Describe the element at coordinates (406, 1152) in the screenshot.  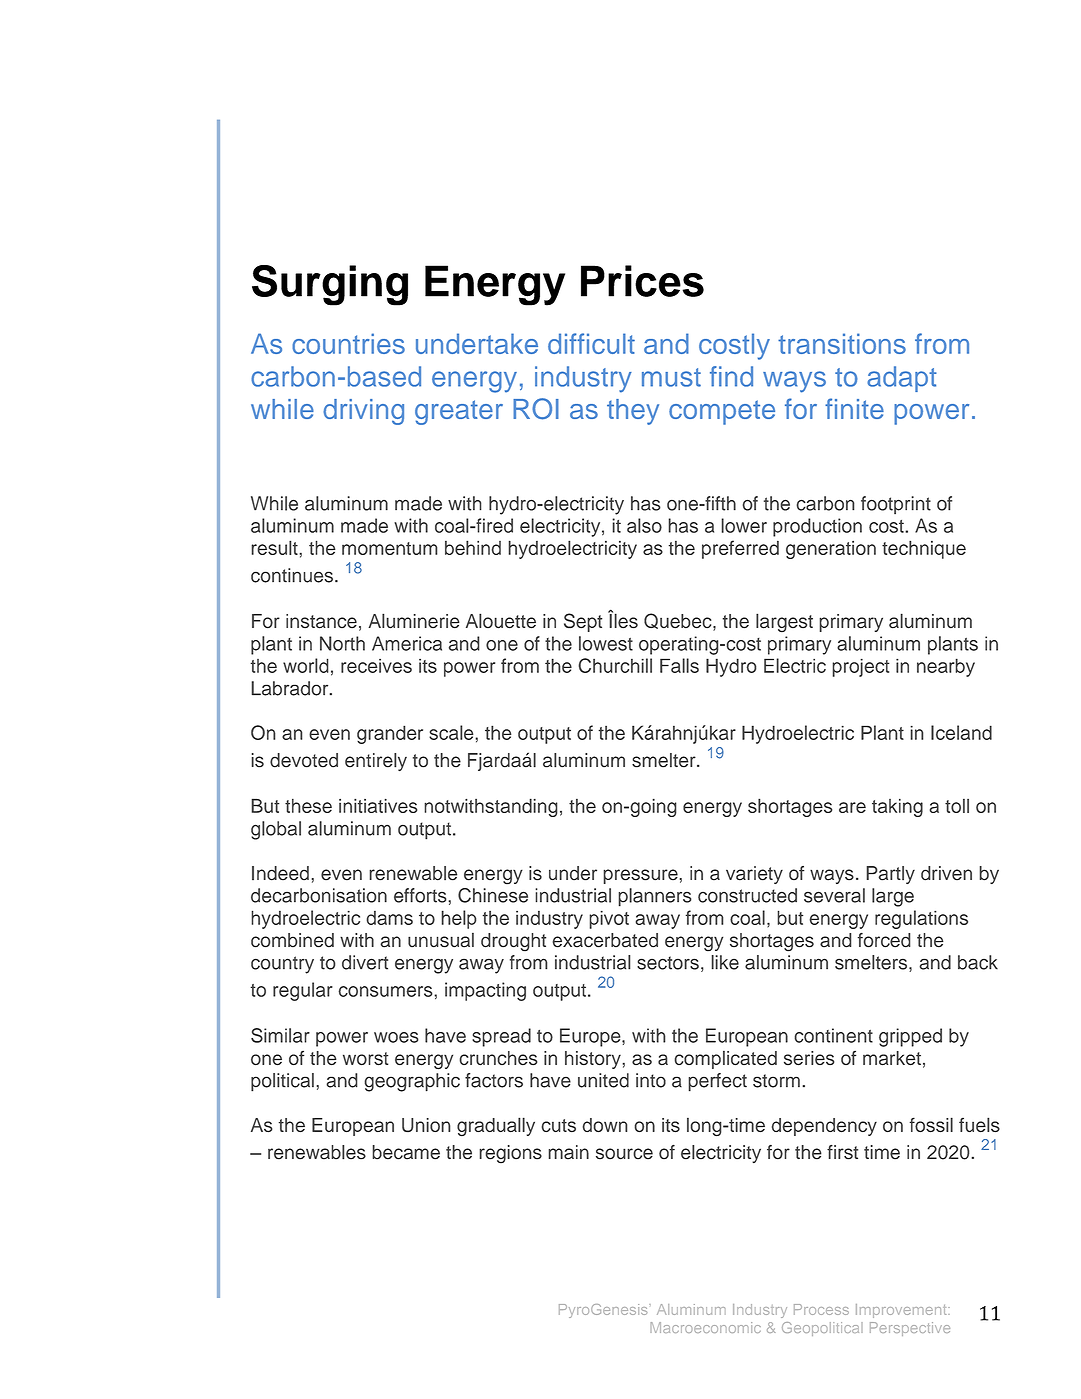
I see `became` at that location.
